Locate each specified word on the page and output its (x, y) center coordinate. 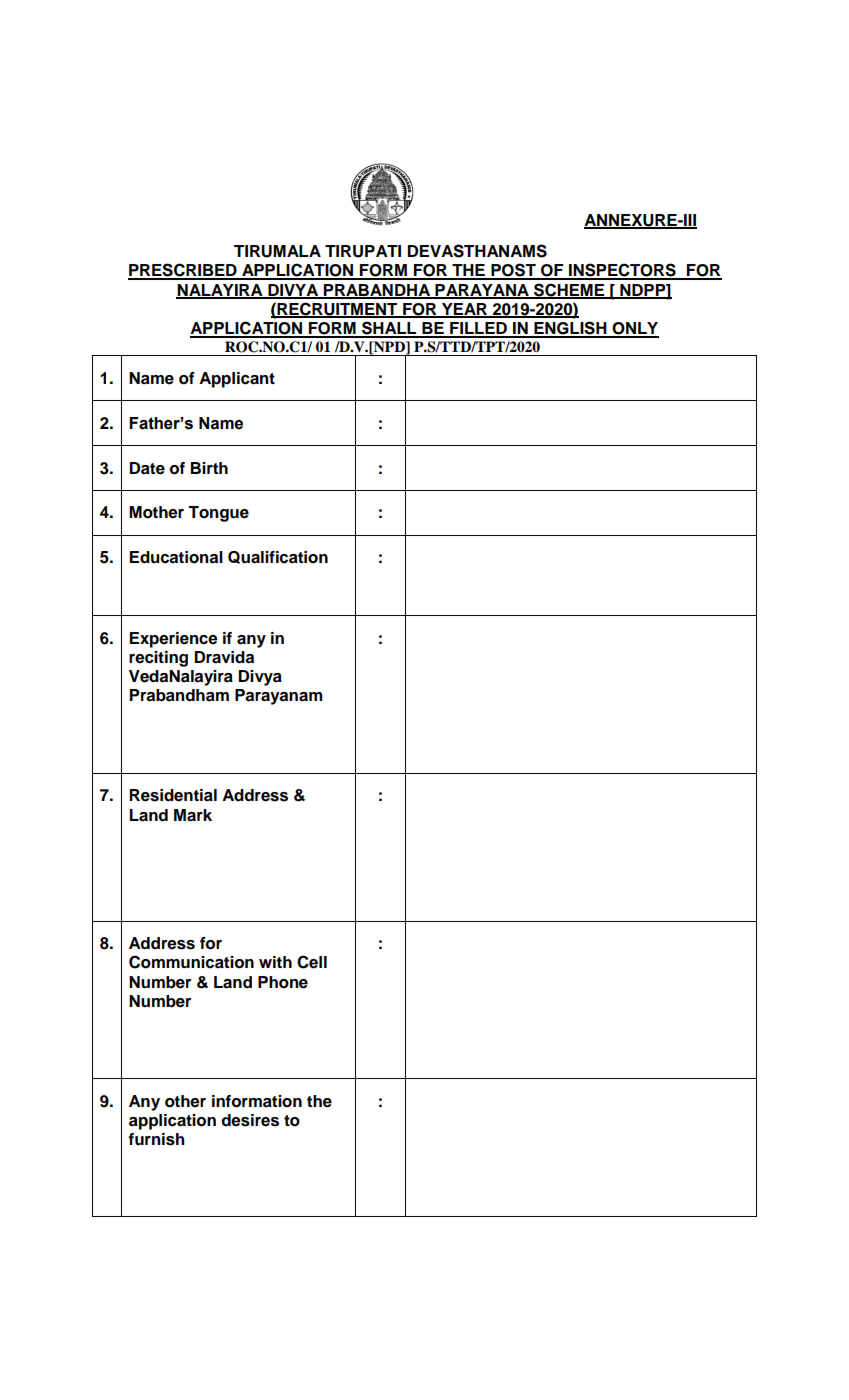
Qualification (278, 557)
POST (513, 271)
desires (250, 1120)
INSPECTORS (622, 271)
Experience (174, 640)
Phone (283, 982)
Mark (193, 815)
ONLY (634, 329)
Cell (312, 962)
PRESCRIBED (183, 271)
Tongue (218, 514)
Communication (191, 962)
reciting (158, 659)
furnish (156, 1139)
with (275, 962)
